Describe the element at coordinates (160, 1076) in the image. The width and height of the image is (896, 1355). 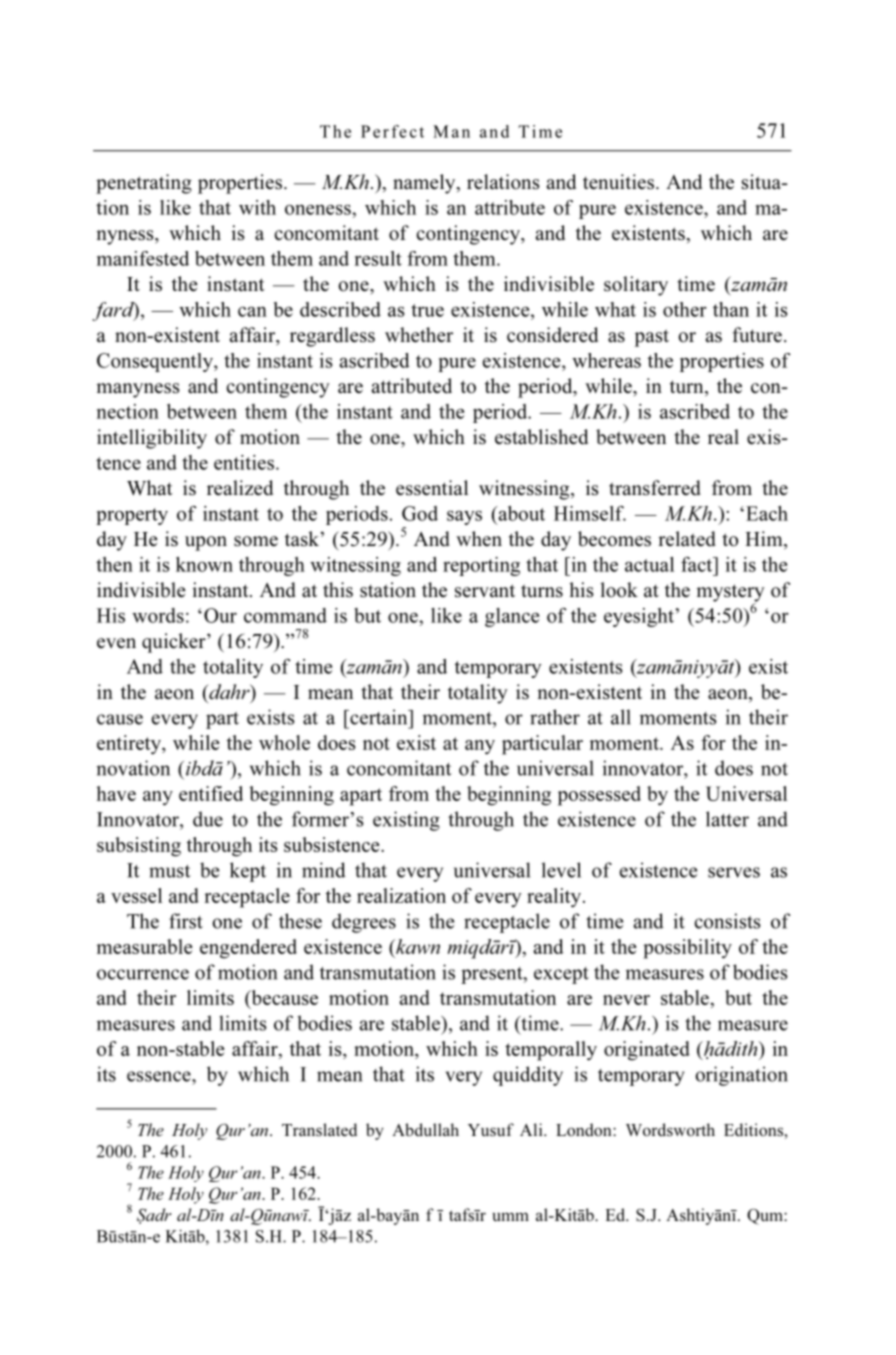
I see `essence` at that location.
